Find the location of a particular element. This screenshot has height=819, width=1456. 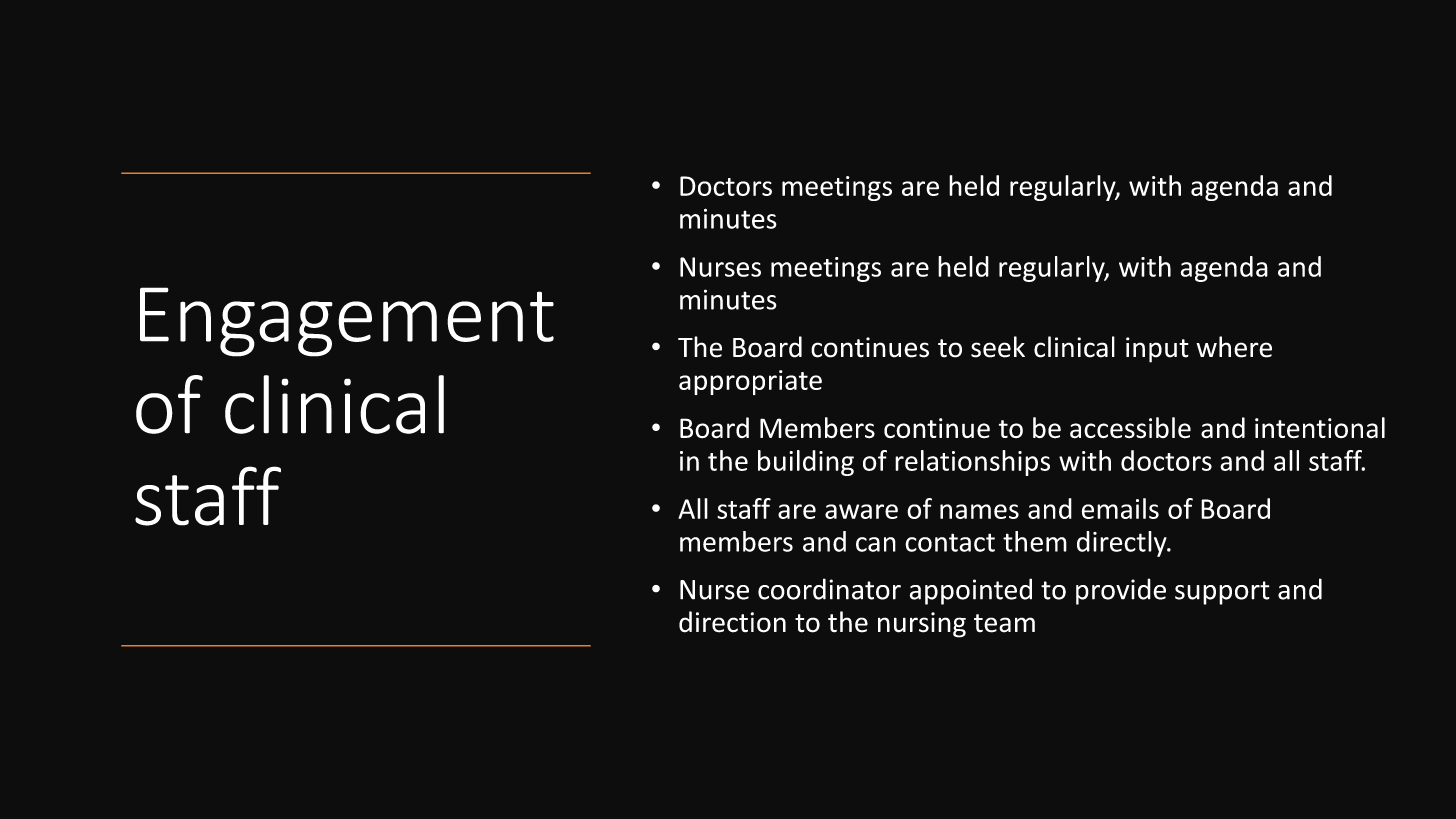

seek is located at coordinates (998, 347).
